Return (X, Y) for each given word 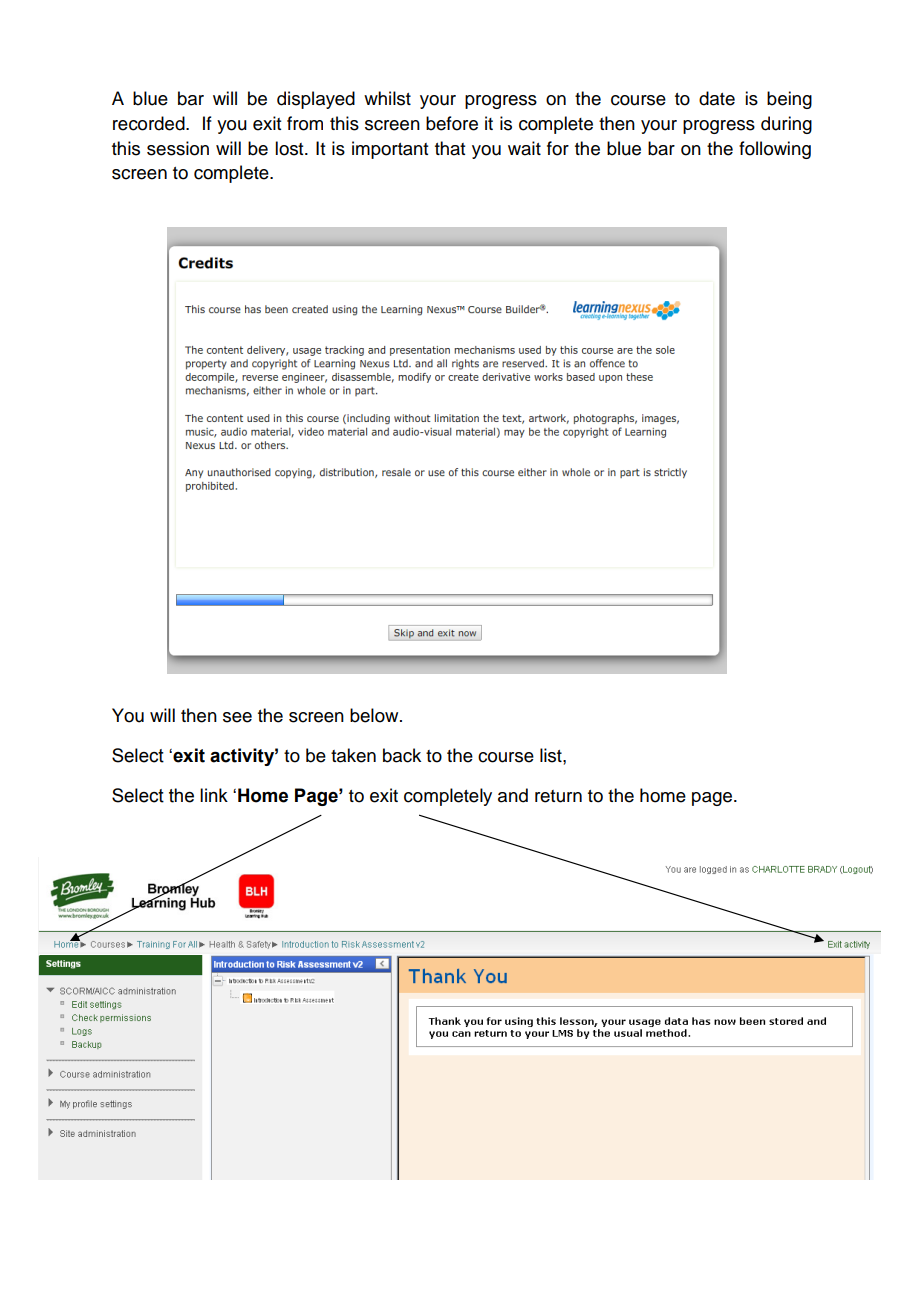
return (558, 796)
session (178, 148)
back (402, 755)
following (775, 150)
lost (290, 148)
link (214, 795)
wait (524, 148)
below (375, 715)
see (237, 717)
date (717, 98)
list (552, 755)
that (450, 148)
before (452, 123)
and (513, 795)
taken (353, 755)
